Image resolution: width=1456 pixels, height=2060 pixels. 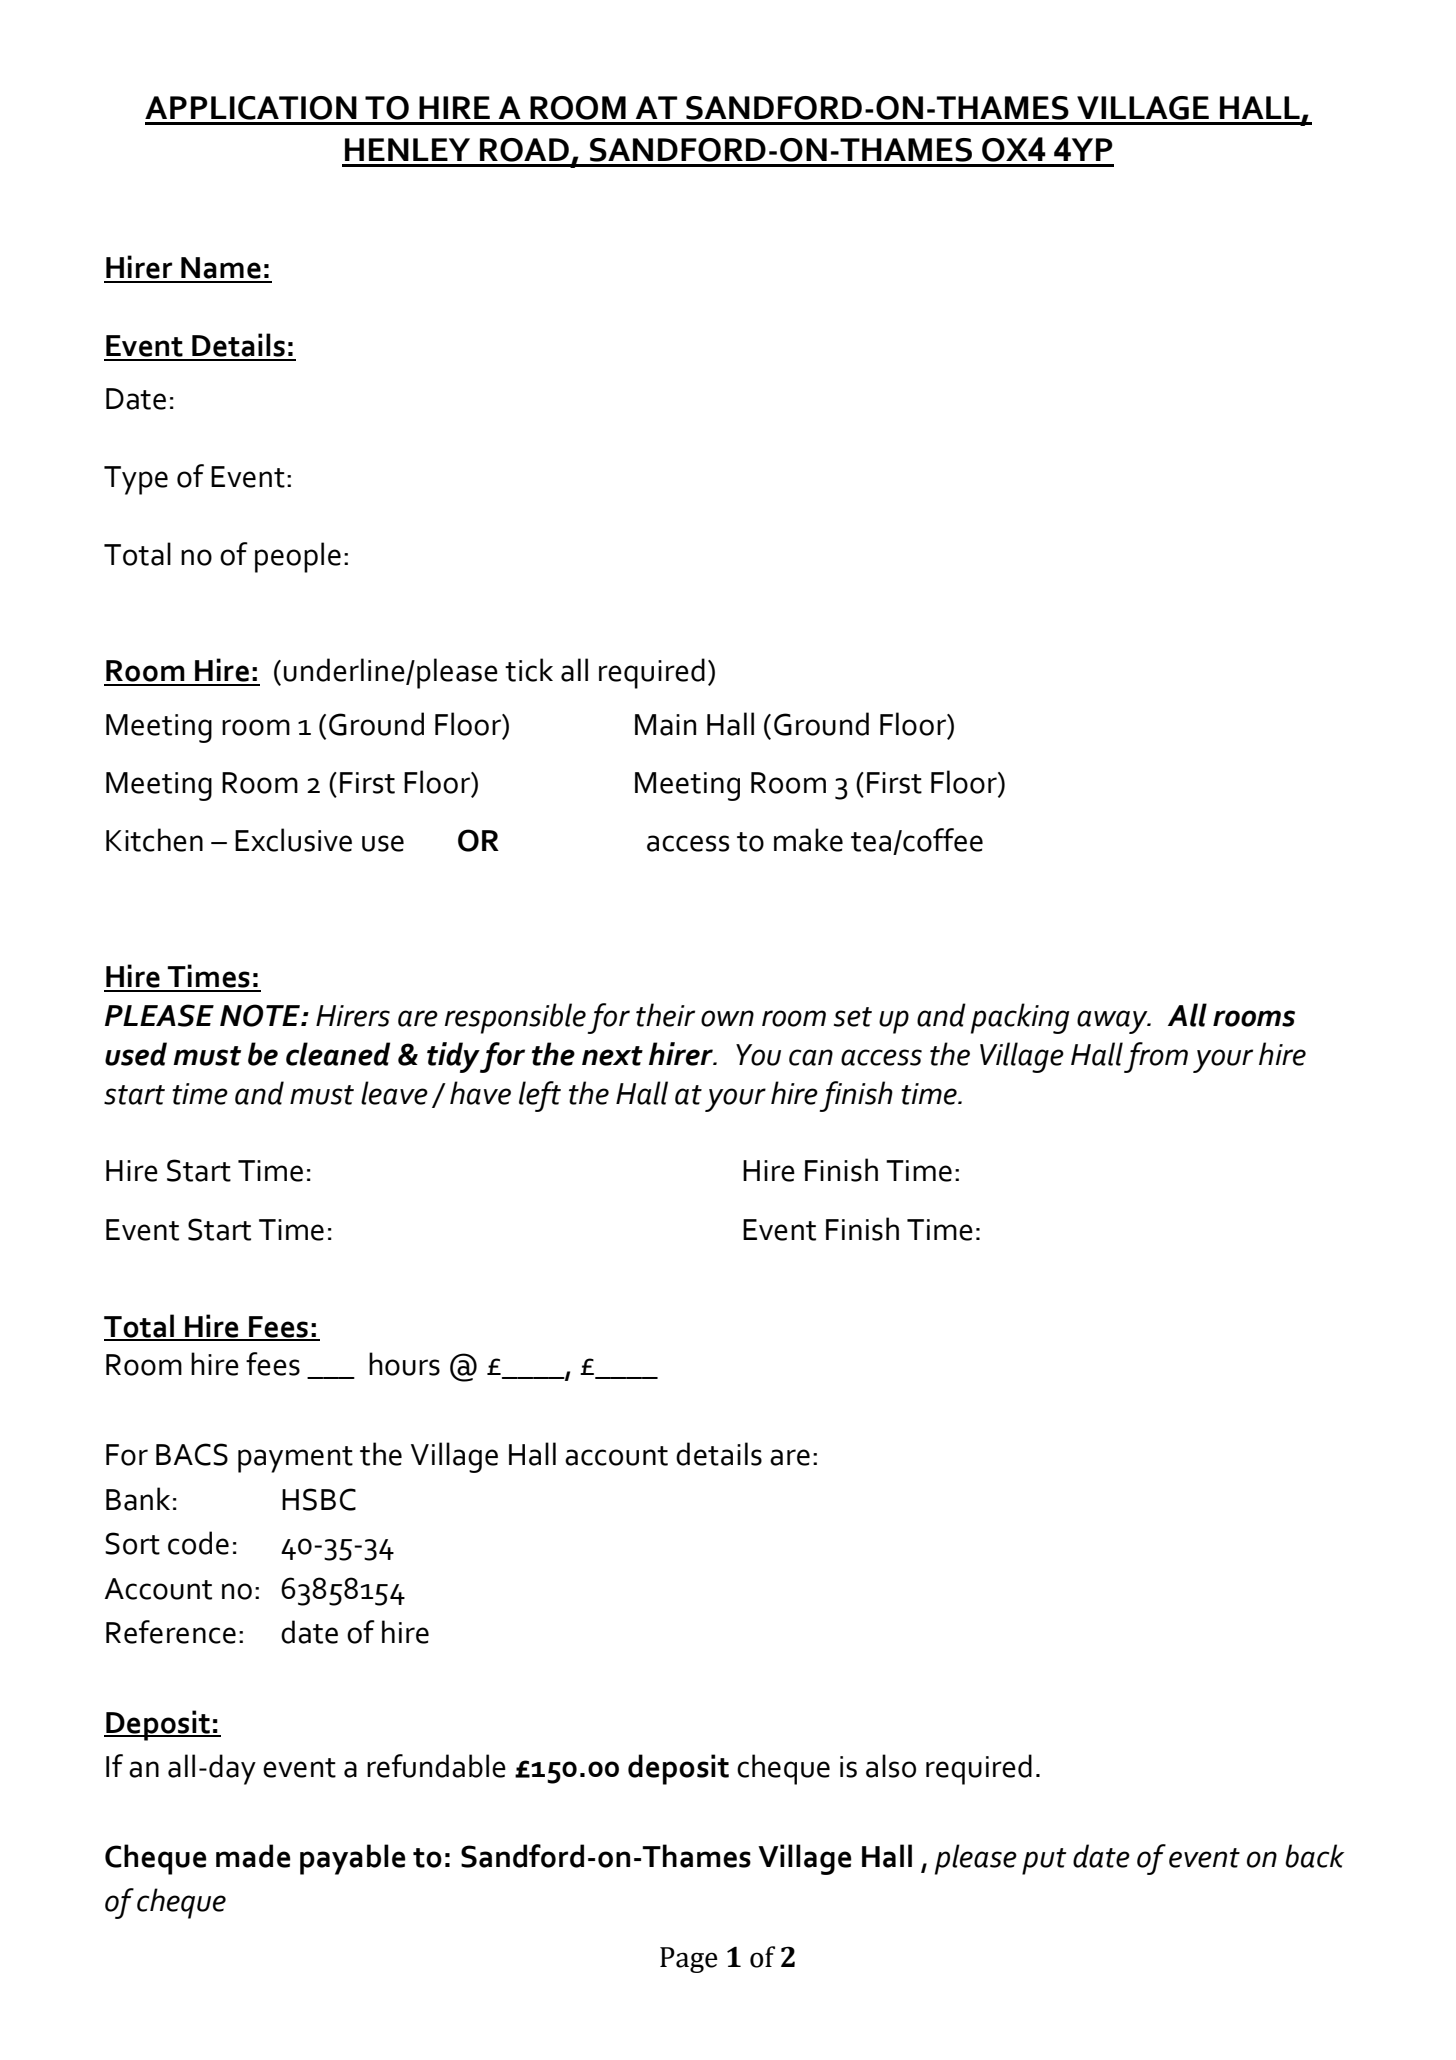 What do you see at coordinates (298, 557) in the document?
I see `people` at bounding box center [298, 557].
